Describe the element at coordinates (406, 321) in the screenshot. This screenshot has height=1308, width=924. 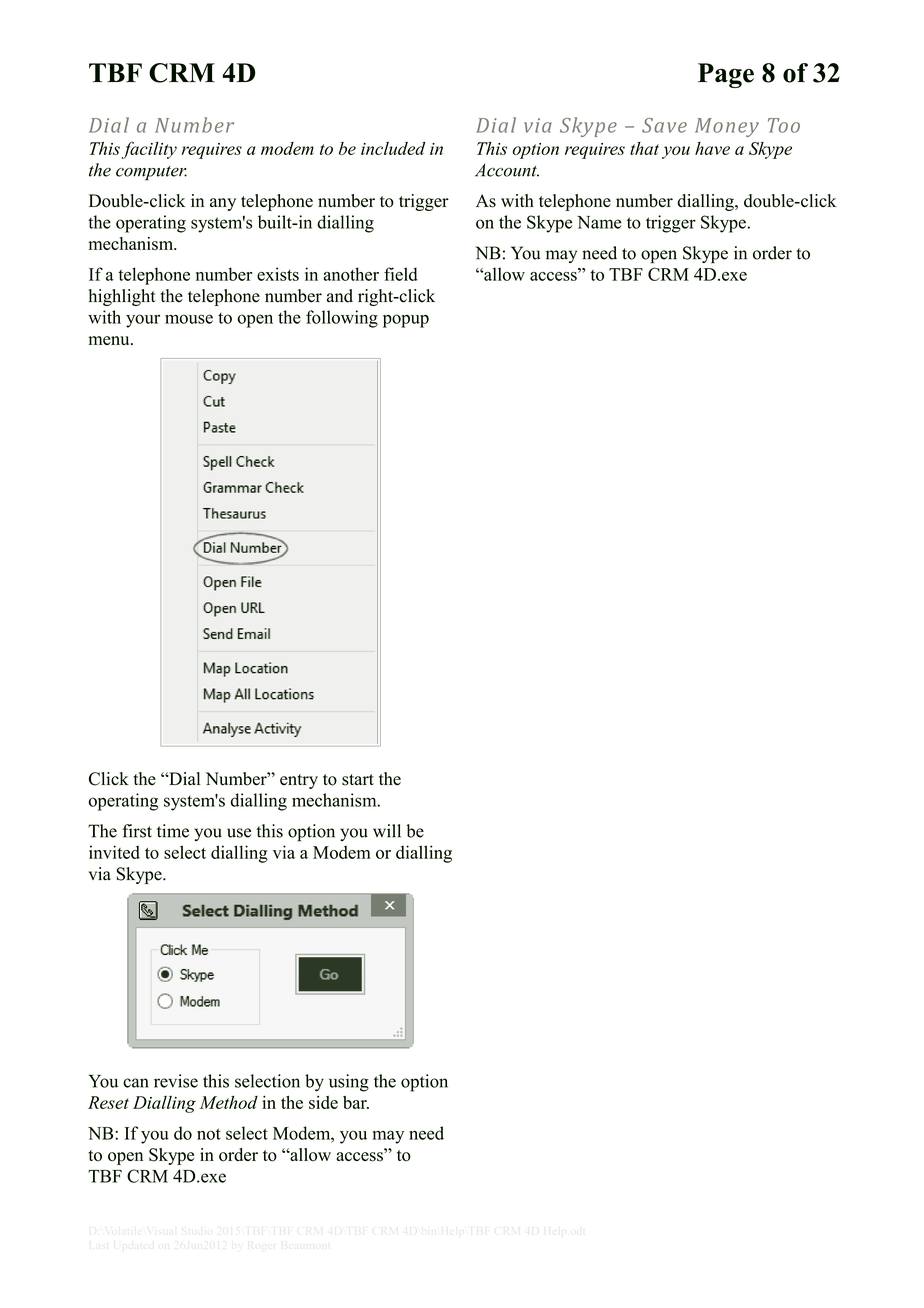
I see `popup` at that location.
